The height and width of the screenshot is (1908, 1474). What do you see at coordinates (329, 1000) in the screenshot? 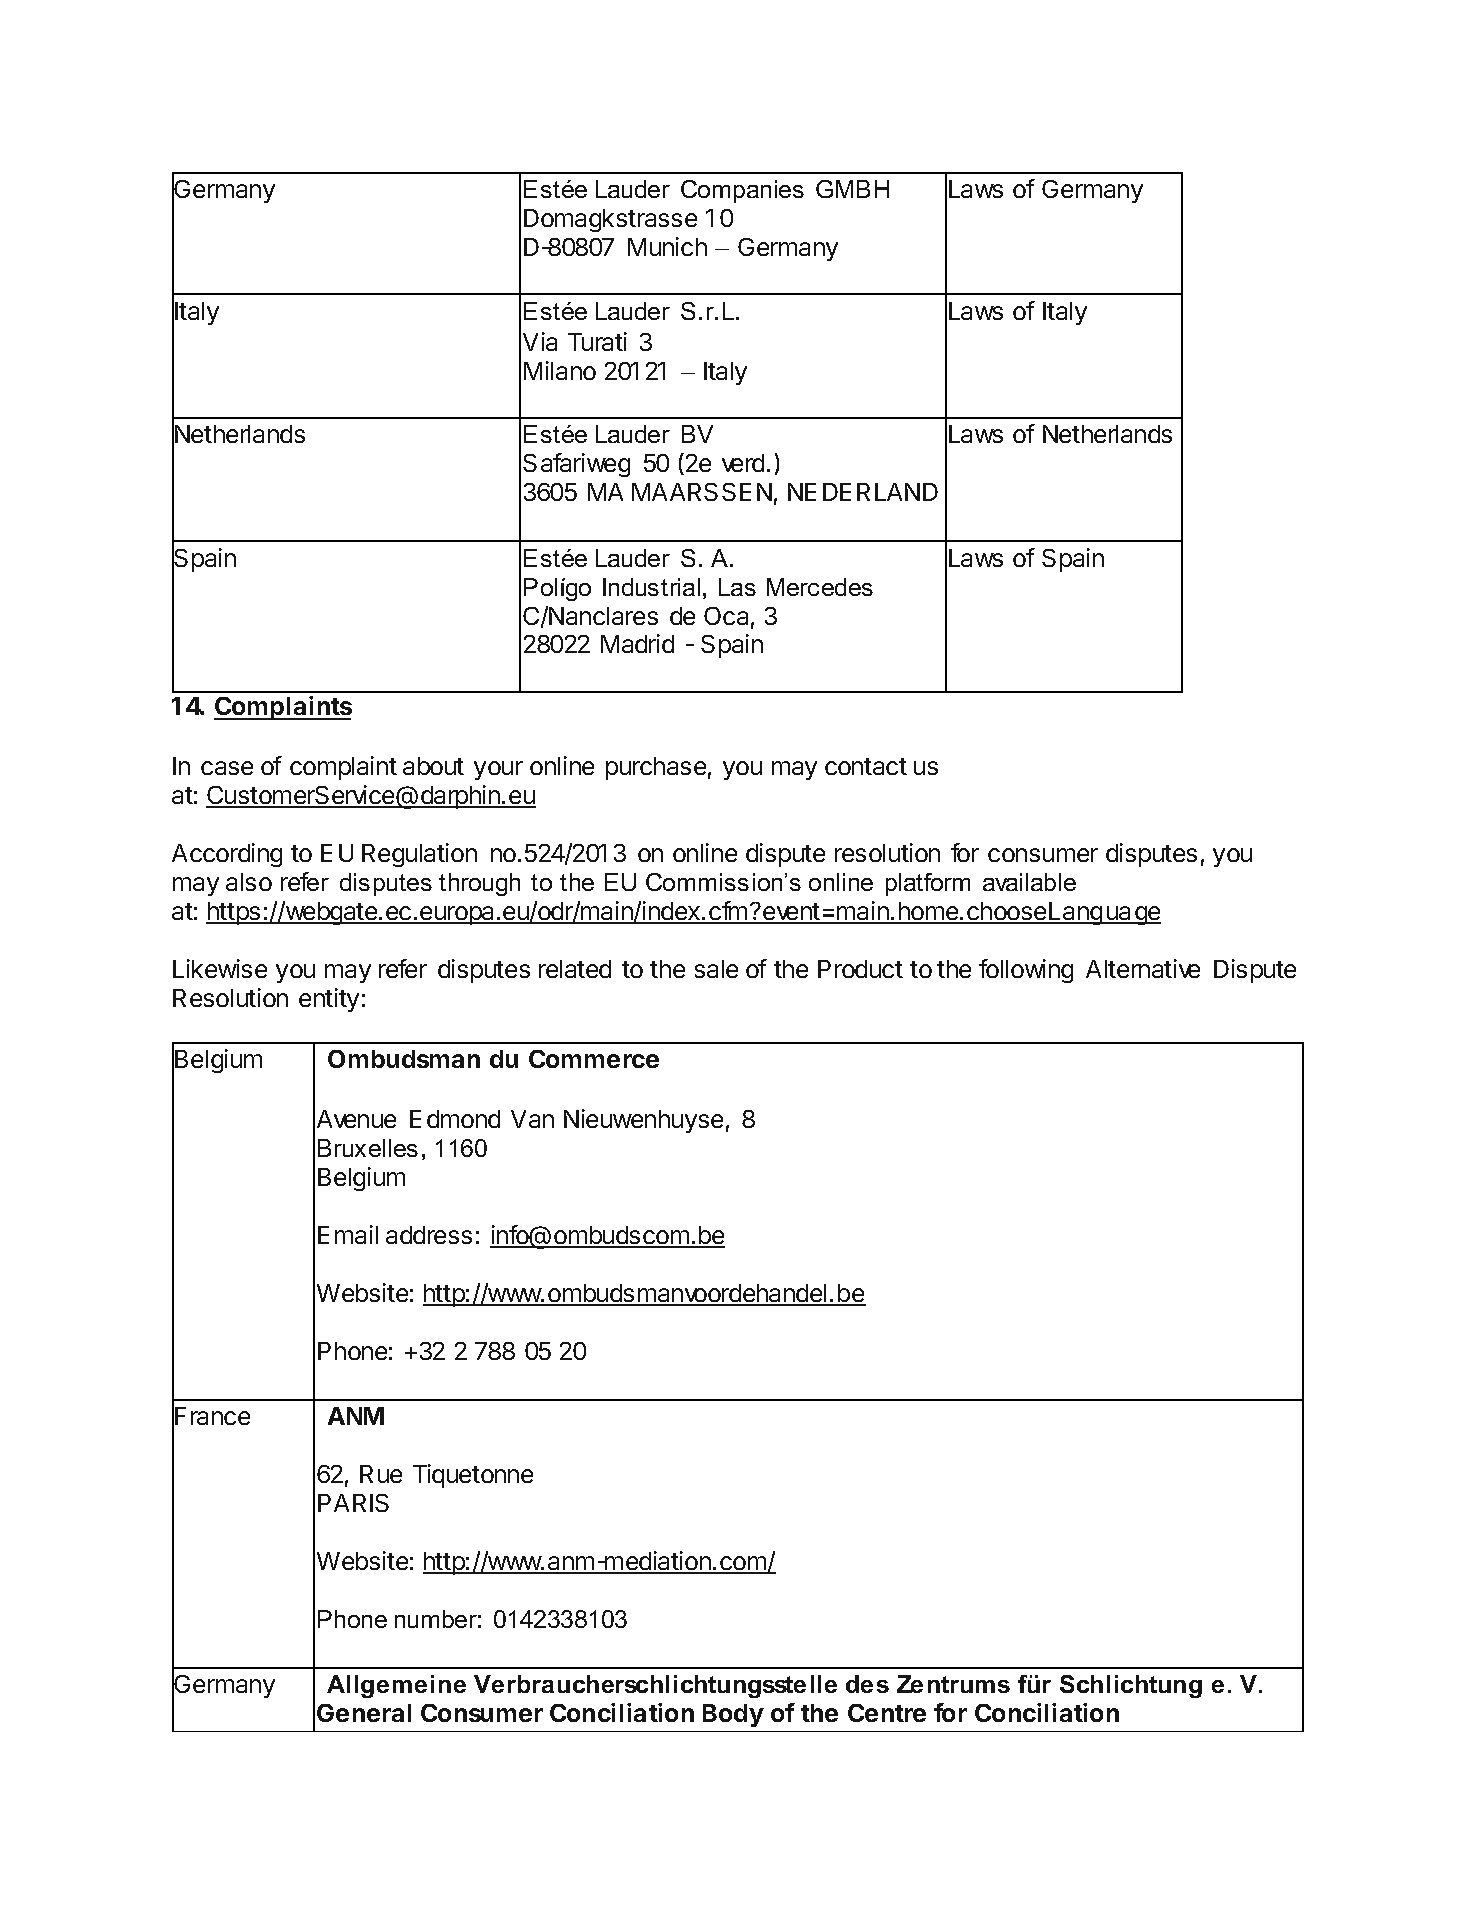
I see `entity` at bounding box center [329, 1000].
